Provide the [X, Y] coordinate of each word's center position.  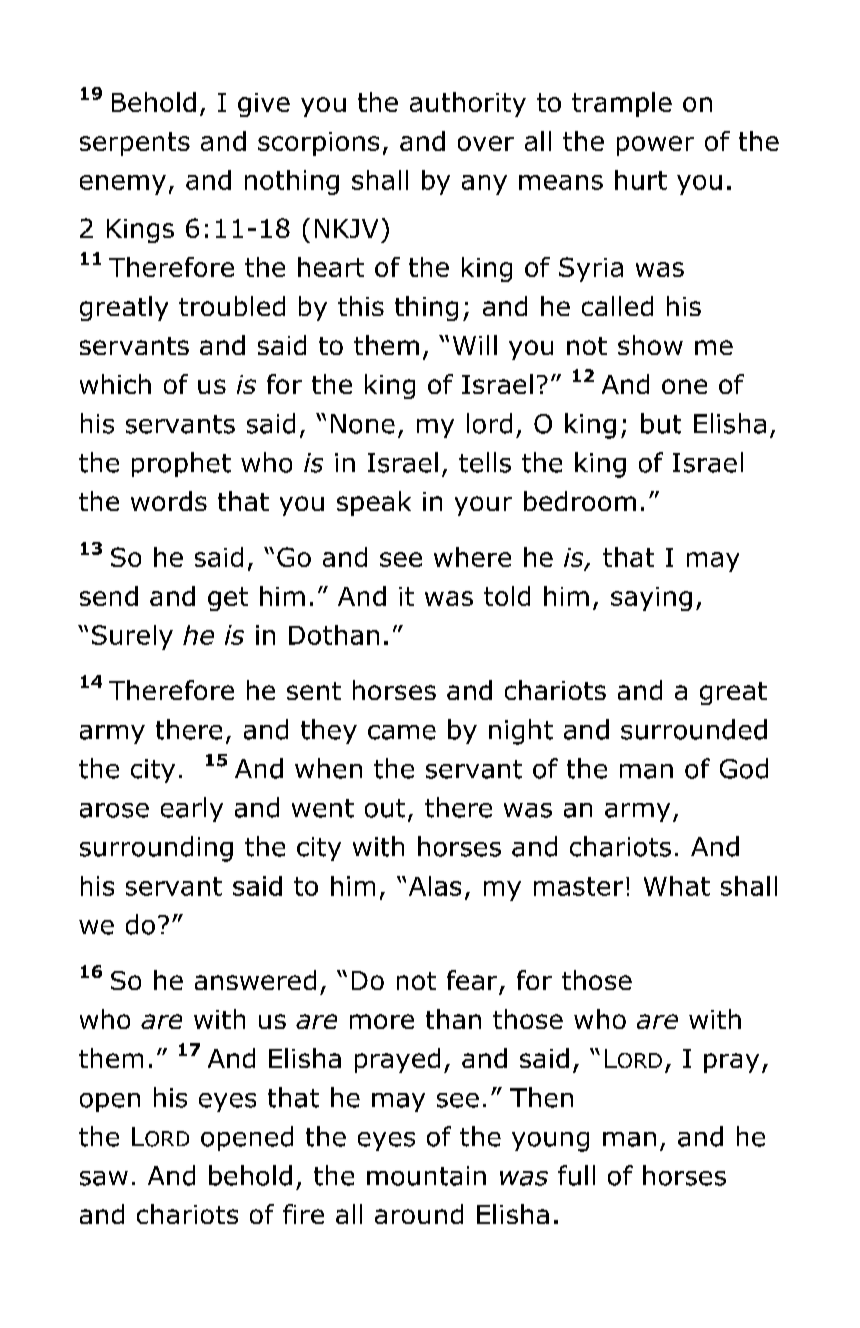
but [661, 423]
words [169, 501]
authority [468, 104]
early [192, 809]
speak [374, 503]
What [677, 886]
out [385, 808]
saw [104, 1178]
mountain [426, 1176]
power [655, 146]
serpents [135, 144]
